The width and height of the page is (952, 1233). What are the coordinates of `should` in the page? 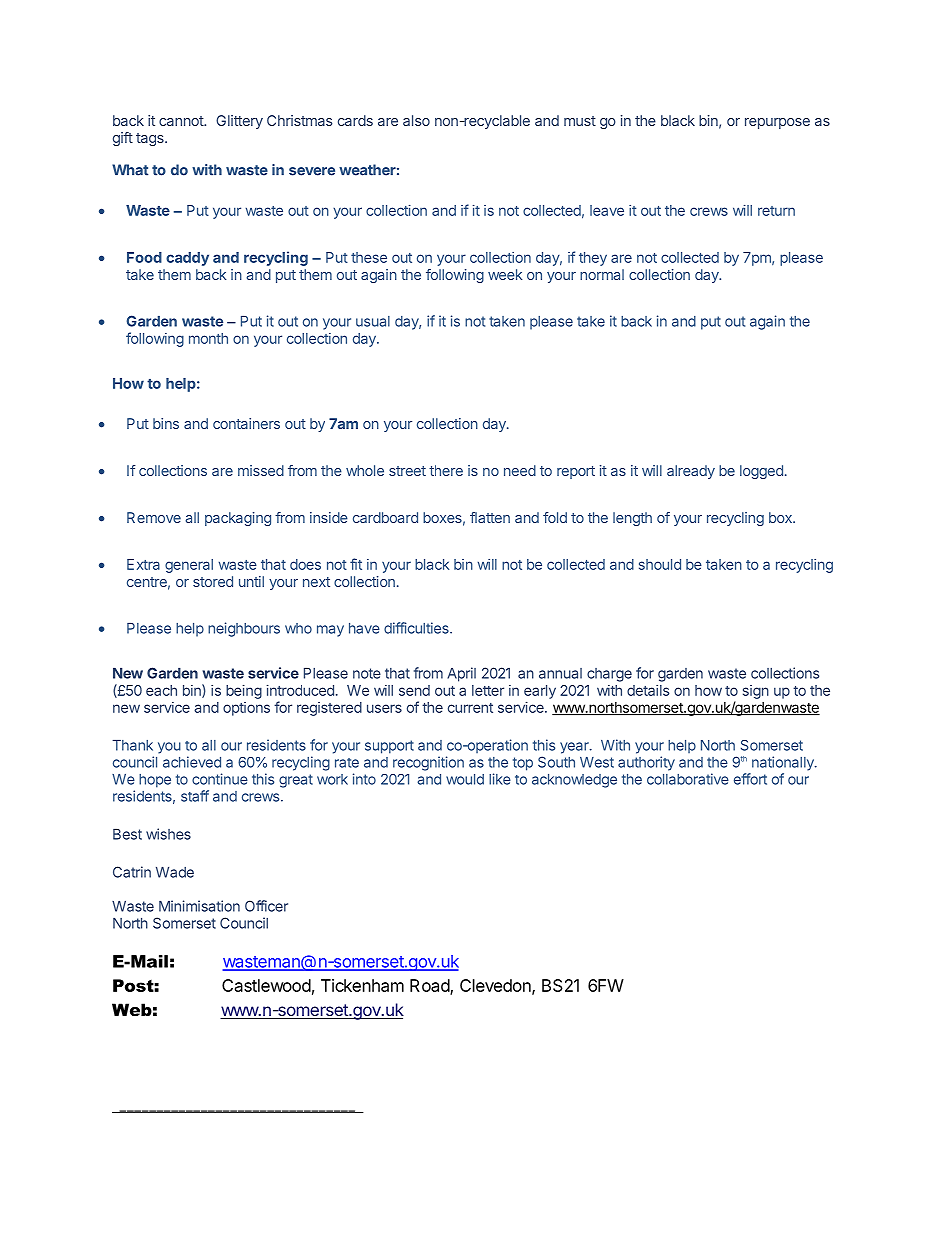 It's located at (660, 564).
